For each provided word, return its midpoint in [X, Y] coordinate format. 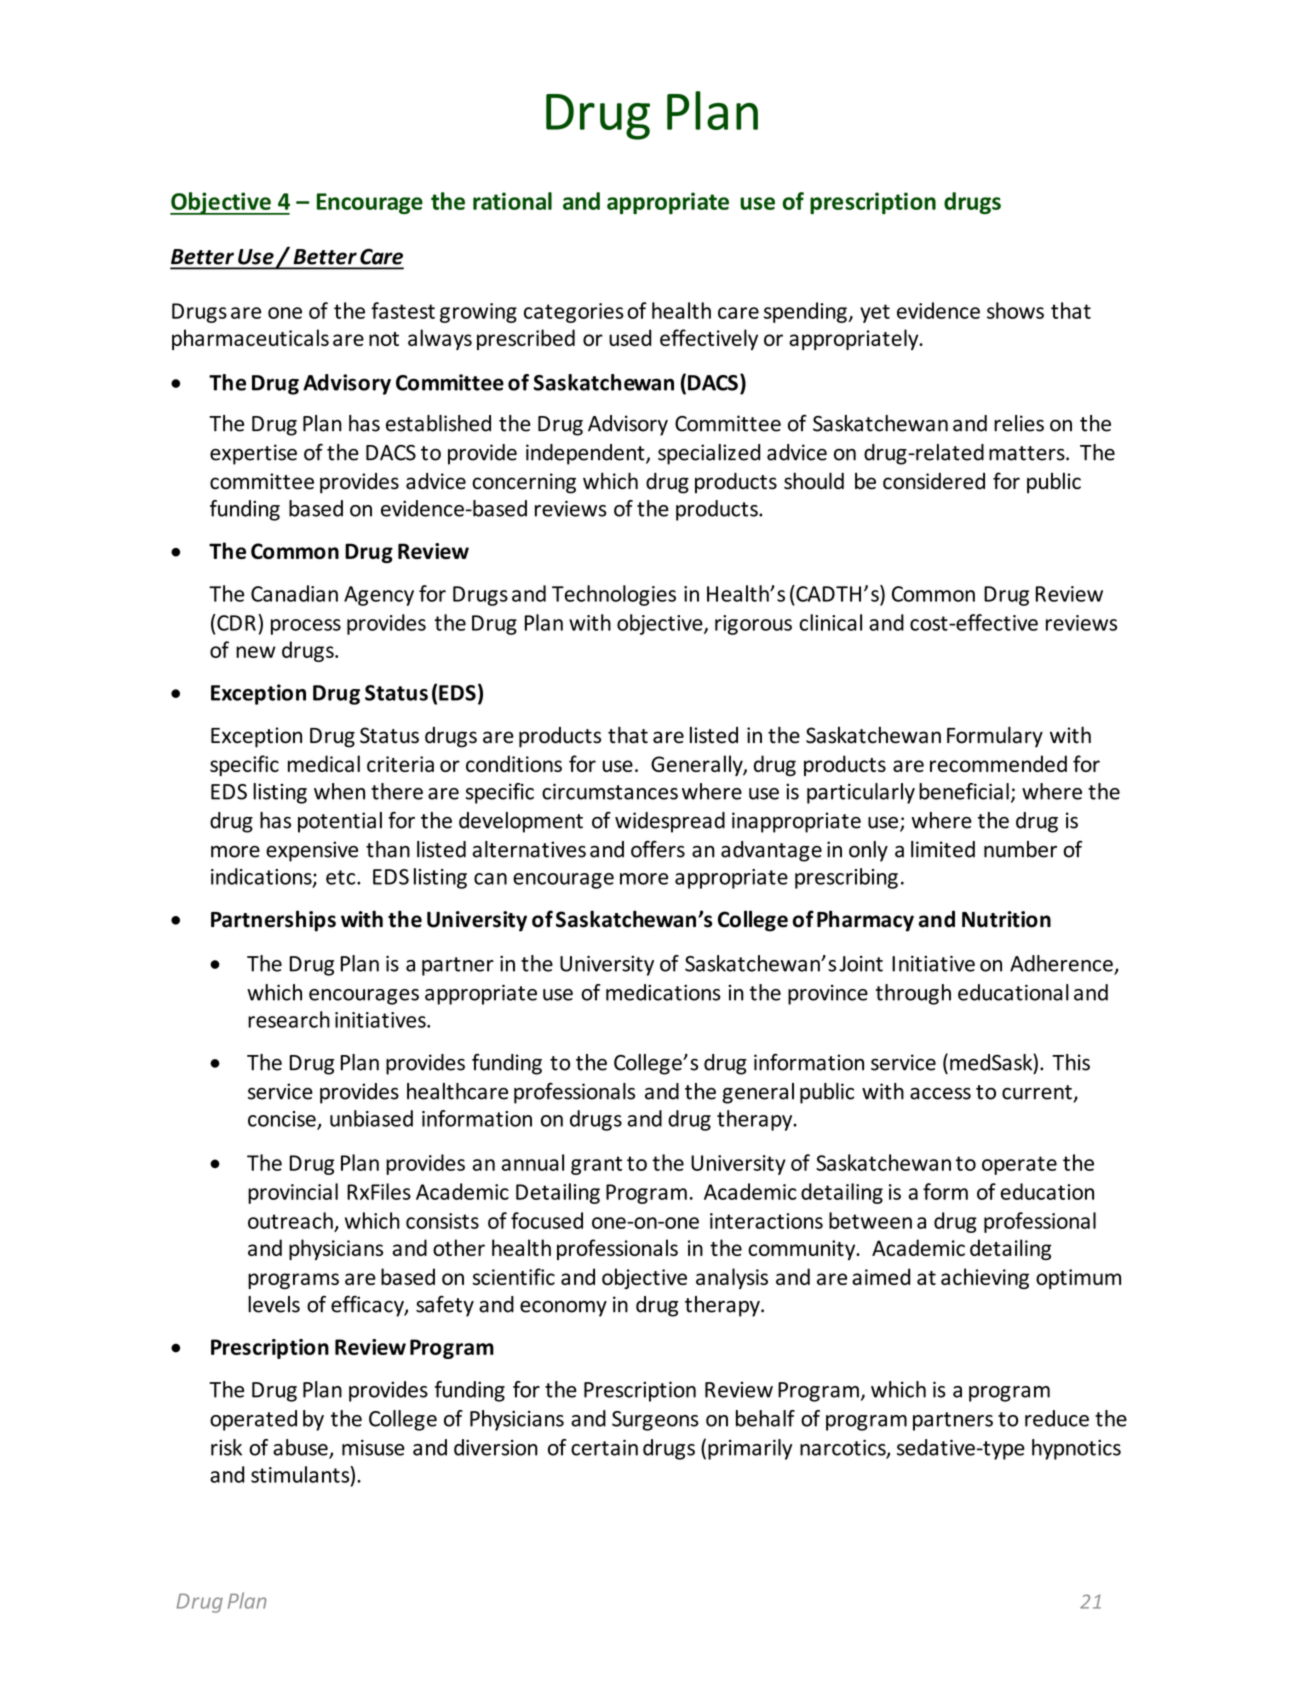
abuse [301, 1448]
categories [574, 313]
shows [1015, 310]
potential [340, 822]
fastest [403, 310]
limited [943, 849]
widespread [670, 822]
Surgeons [655, 1421]
